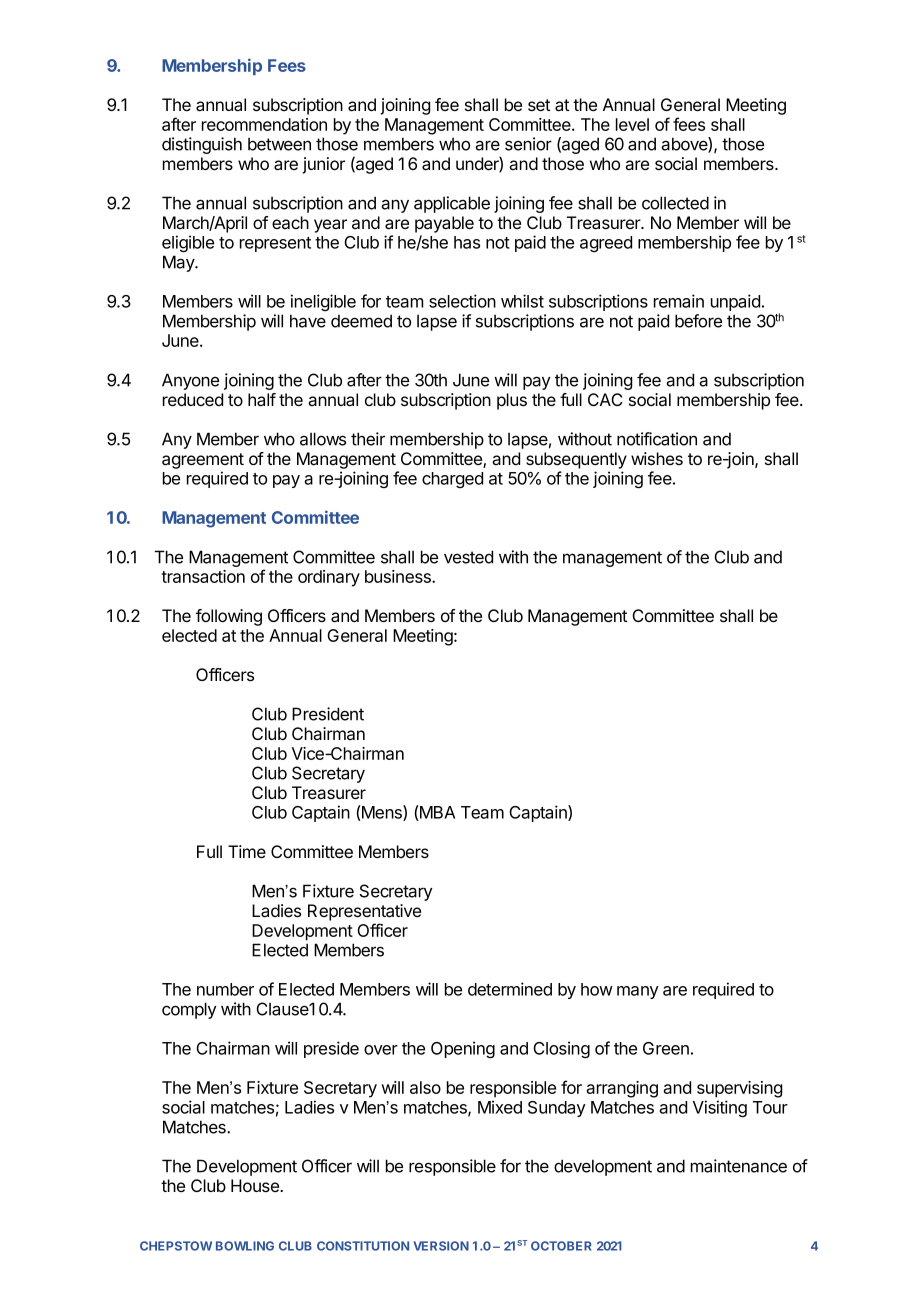 The height and width of the screenshot is (1308, 924). Describe the element at coordinates (452, 480) in the screenshot. I see `charged` at that location.
